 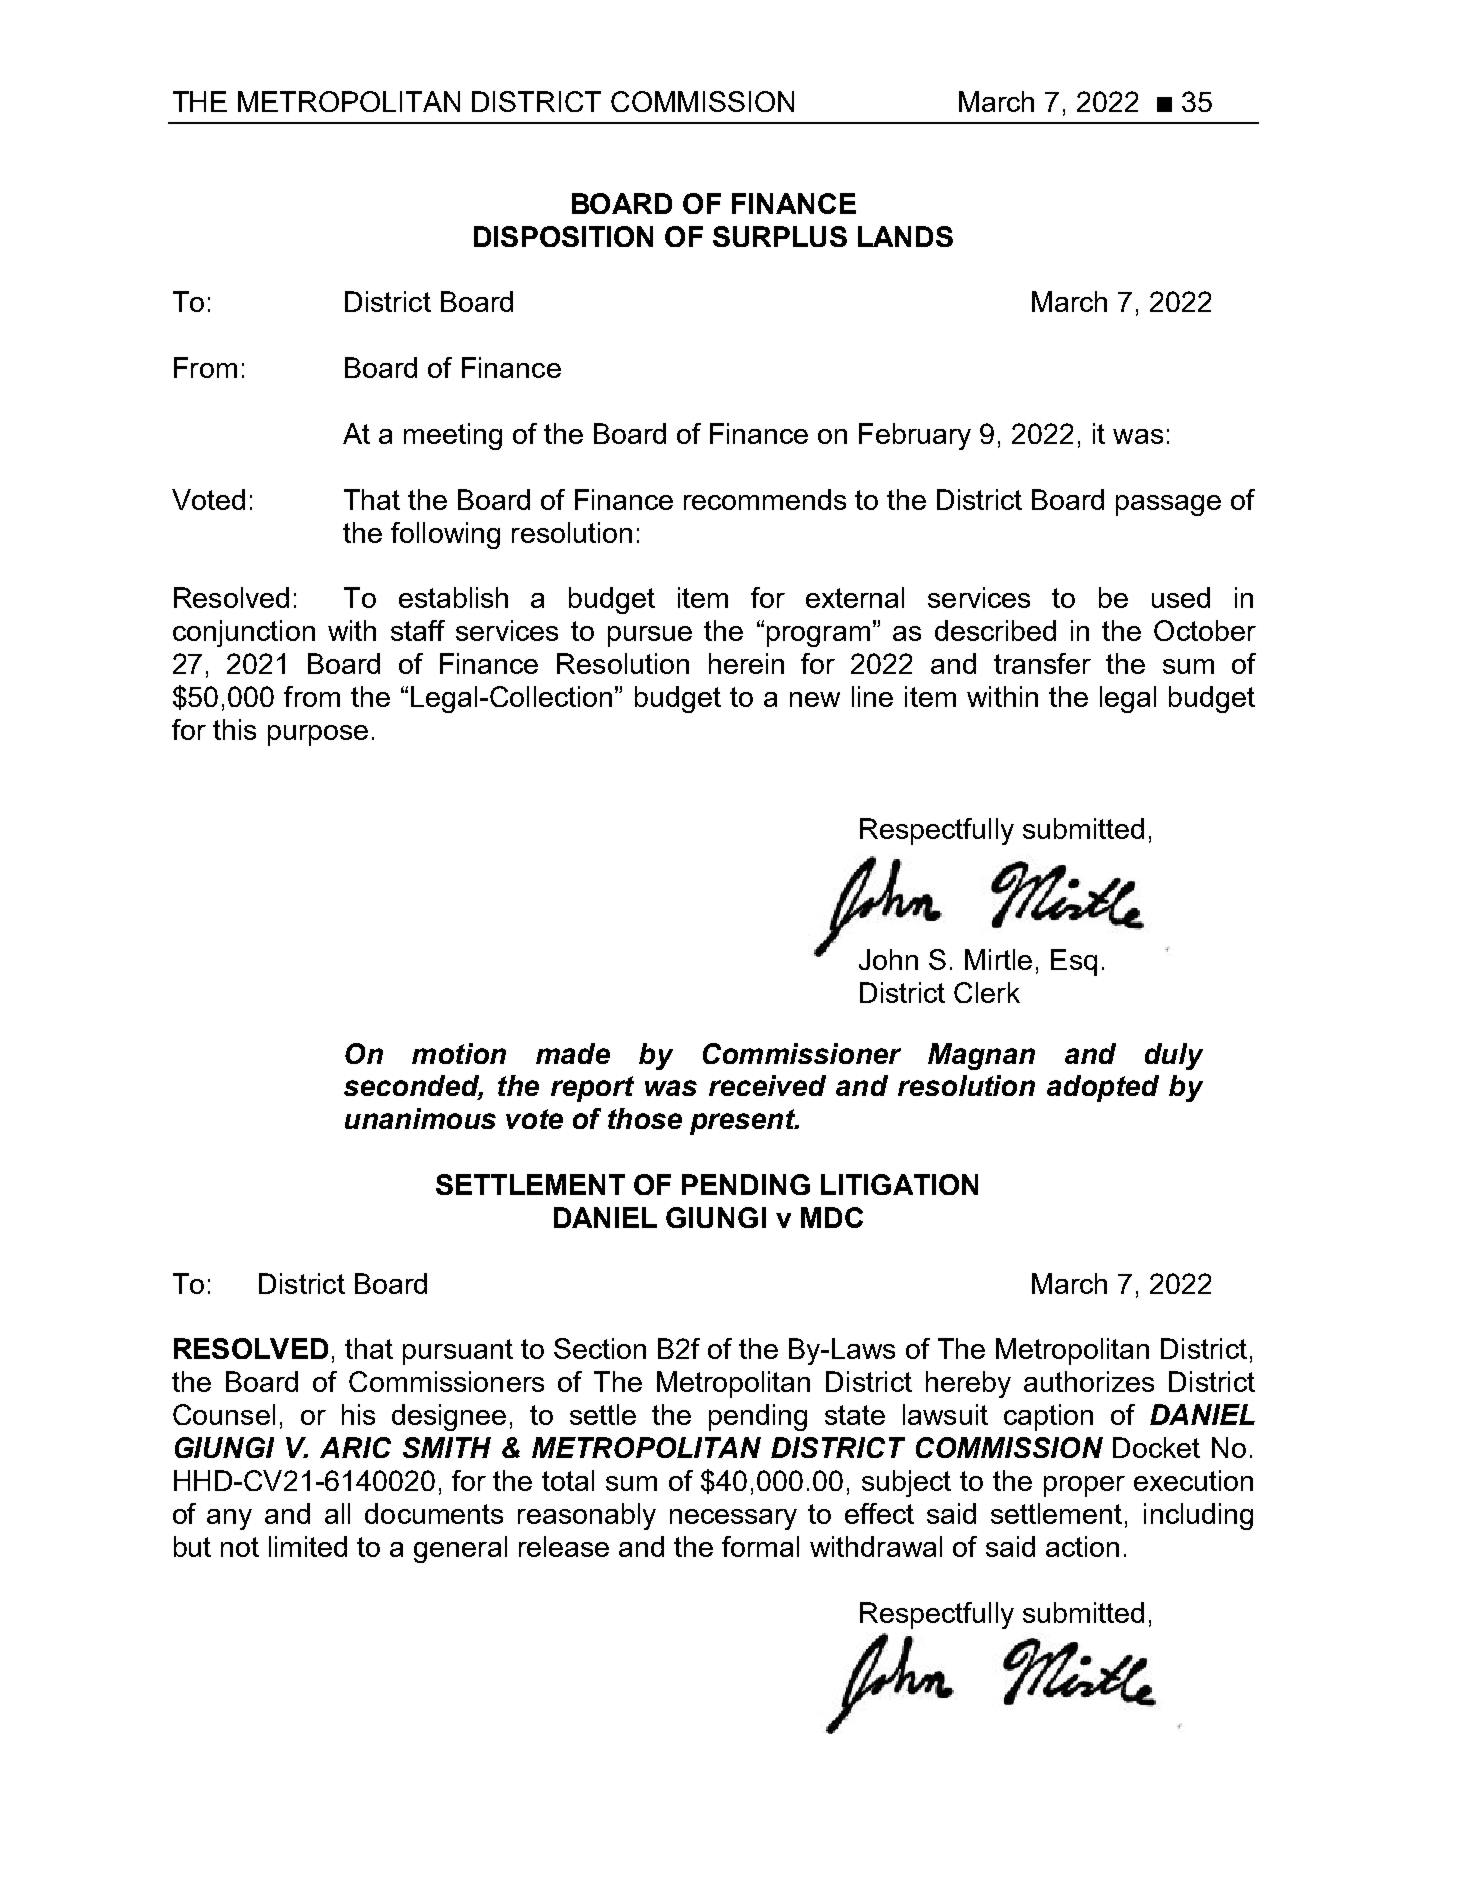 What do you see at coordinates (1042, 663) in the page?
I see `transfer` at bounding box center [1042, 663].
